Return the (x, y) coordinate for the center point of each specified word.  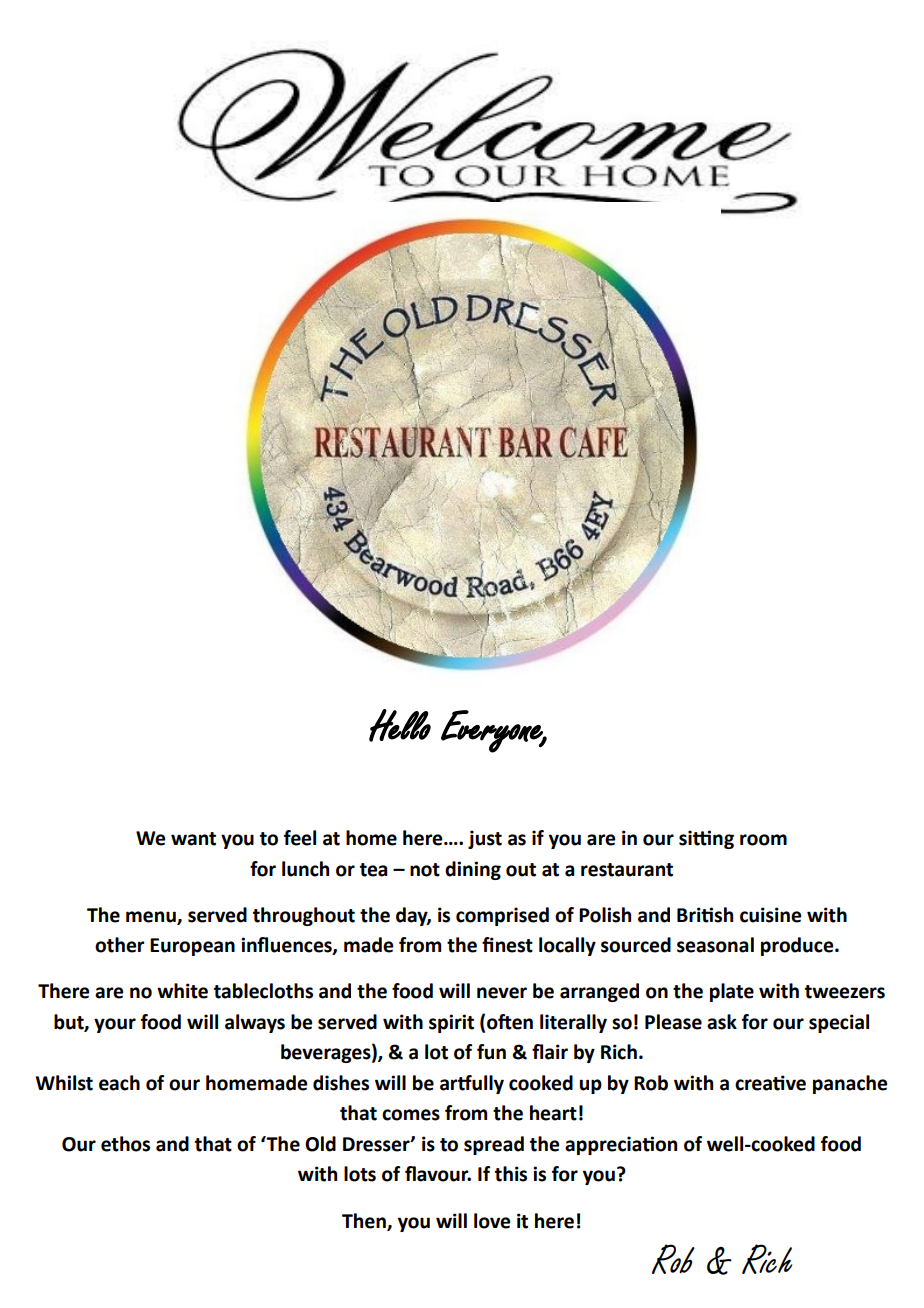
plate (732, 992)
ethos (125, 1144)
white (182, 991)
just (485, 839)
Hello (400, 725)
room (763, 840)
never (502, 993)
